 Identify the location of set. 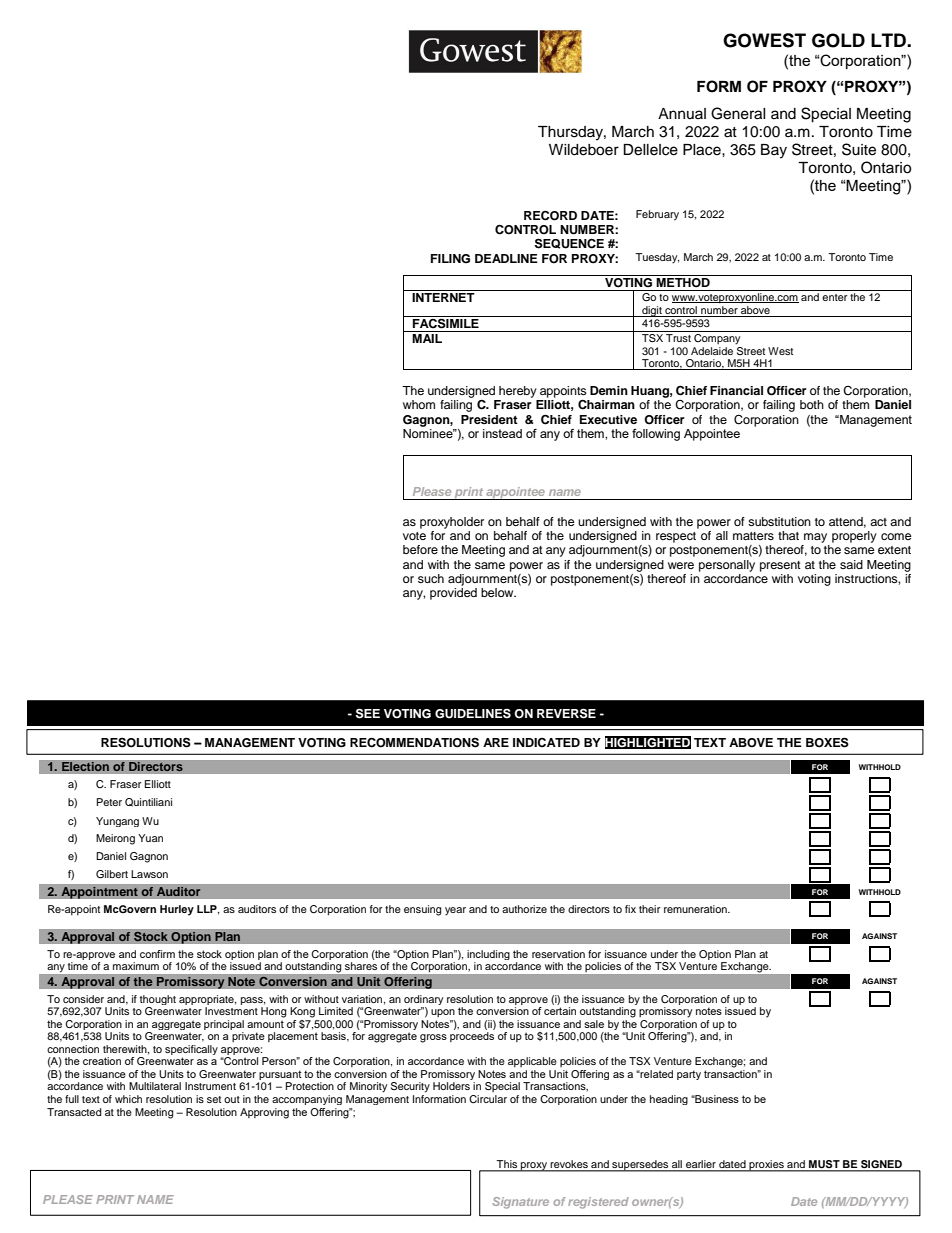
(214, 1099).
